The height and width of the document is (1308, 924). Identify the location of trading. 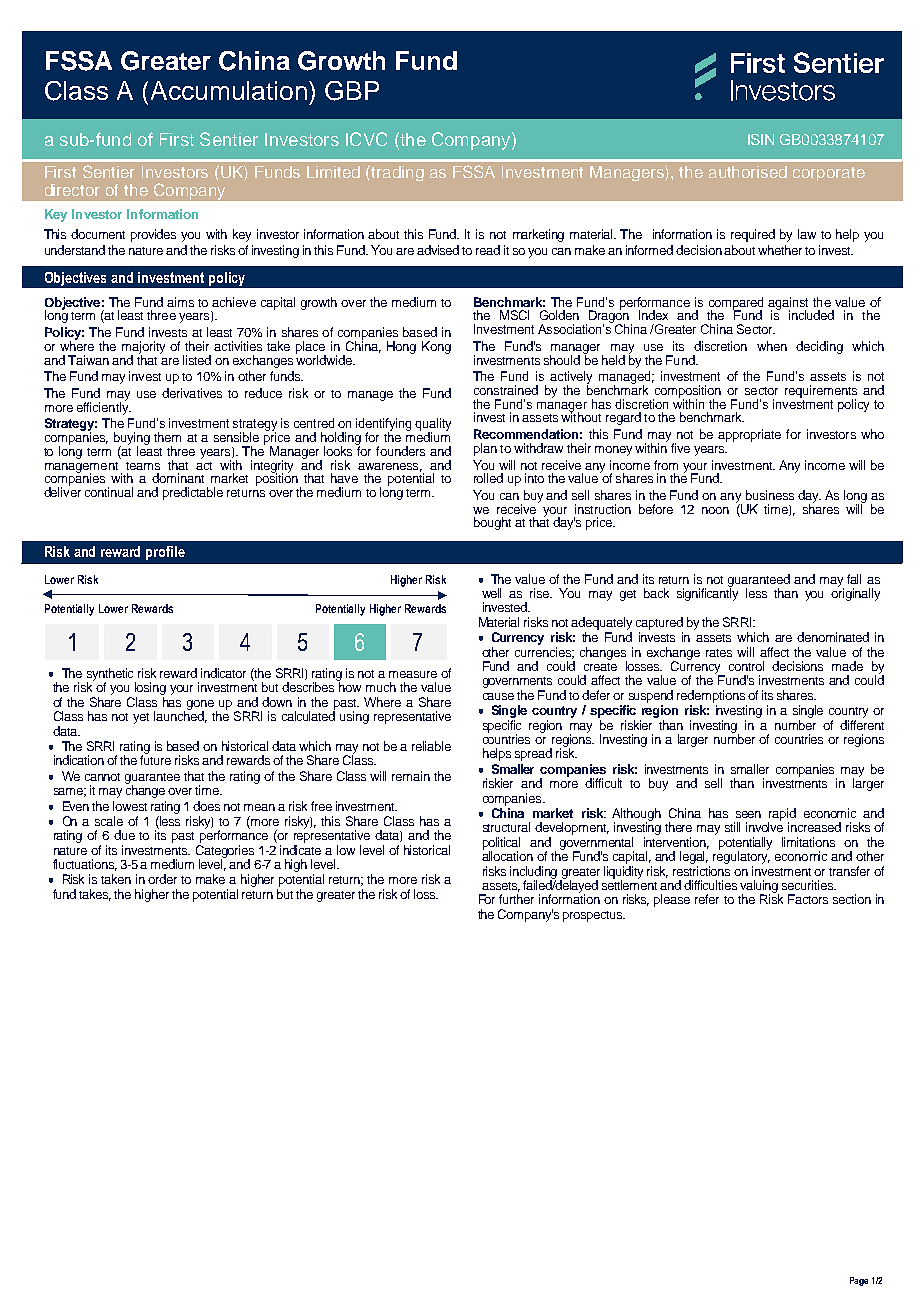
(397, 173).
